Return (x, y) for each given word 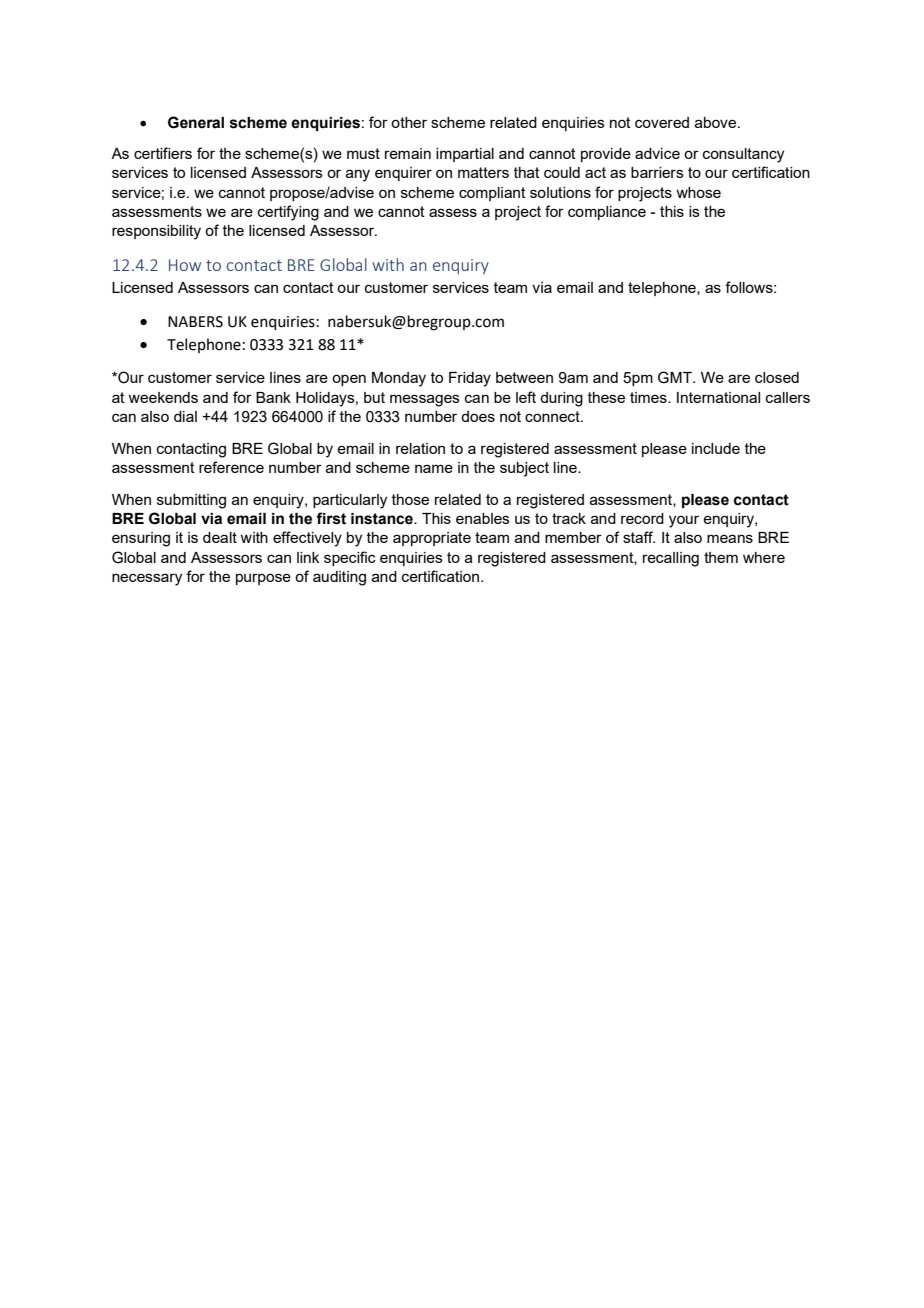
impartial (465, 155)
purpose (263, 579)
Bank (273, 397)
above (717, 122)
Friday (470, 379)
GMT (676, 377)
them (721, 557)
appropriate (432, 539)
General (196, 122)
